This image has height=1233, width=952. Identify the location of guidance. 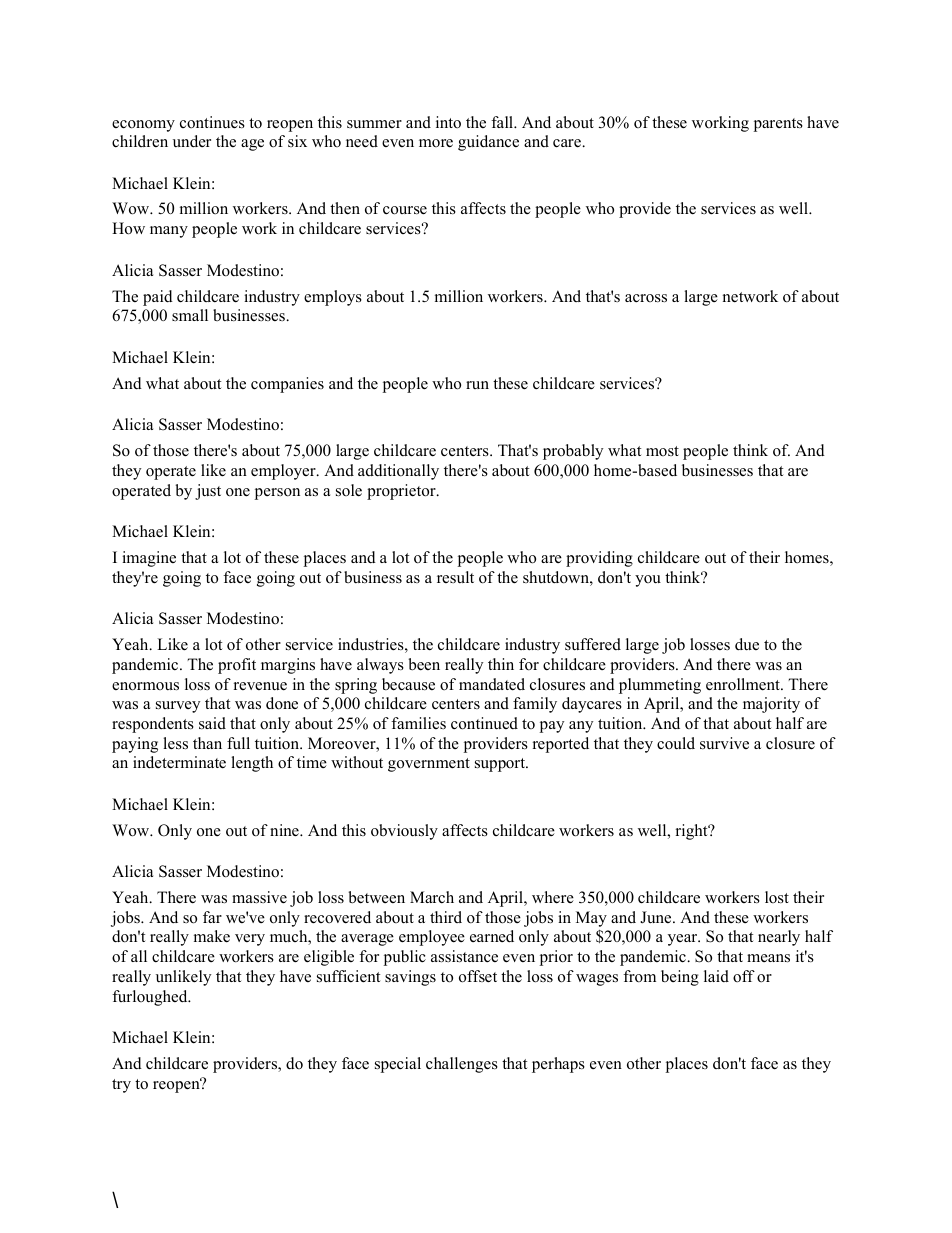
(488, 143).
